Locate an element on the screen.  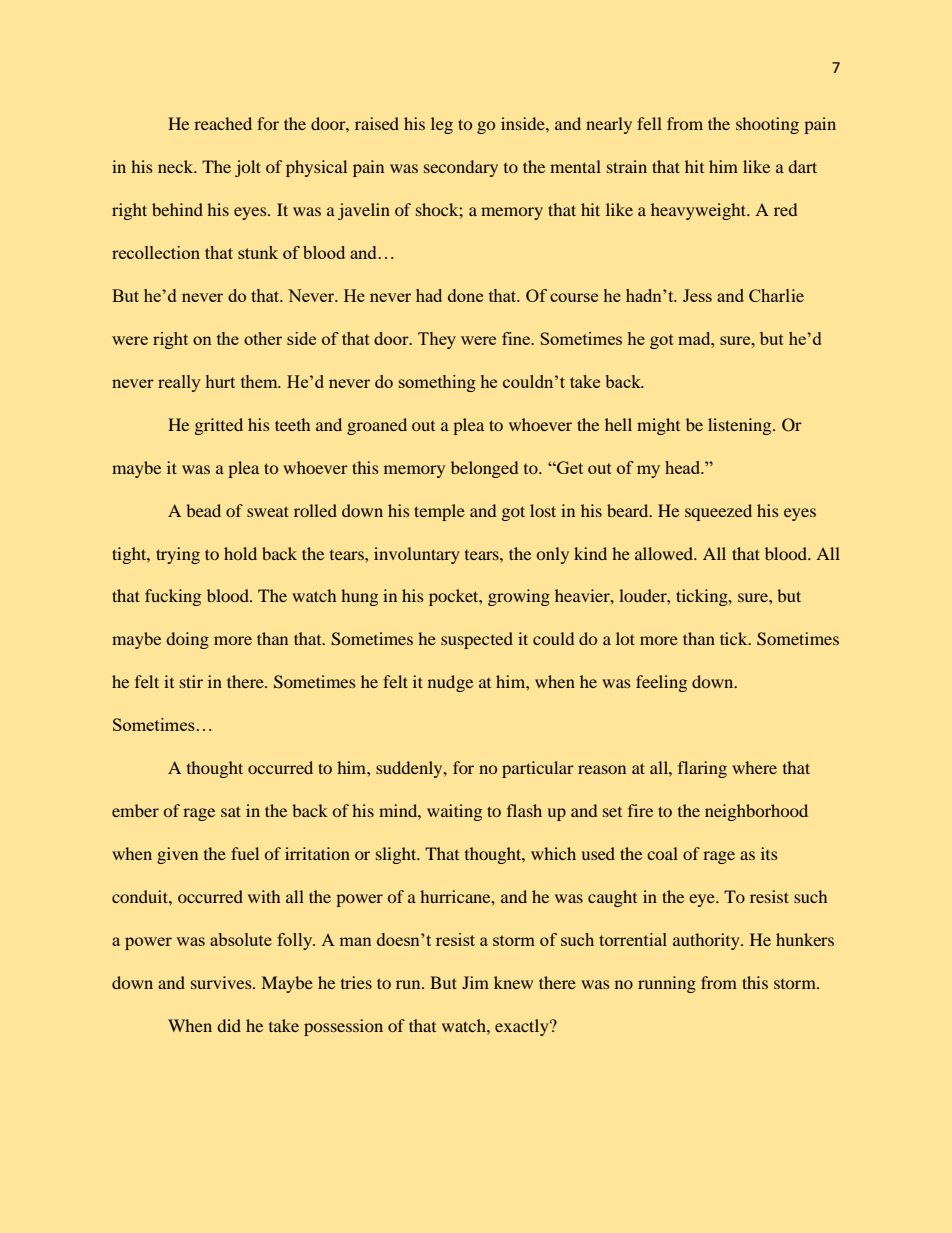
hold is located at coordinates (240, 553).
